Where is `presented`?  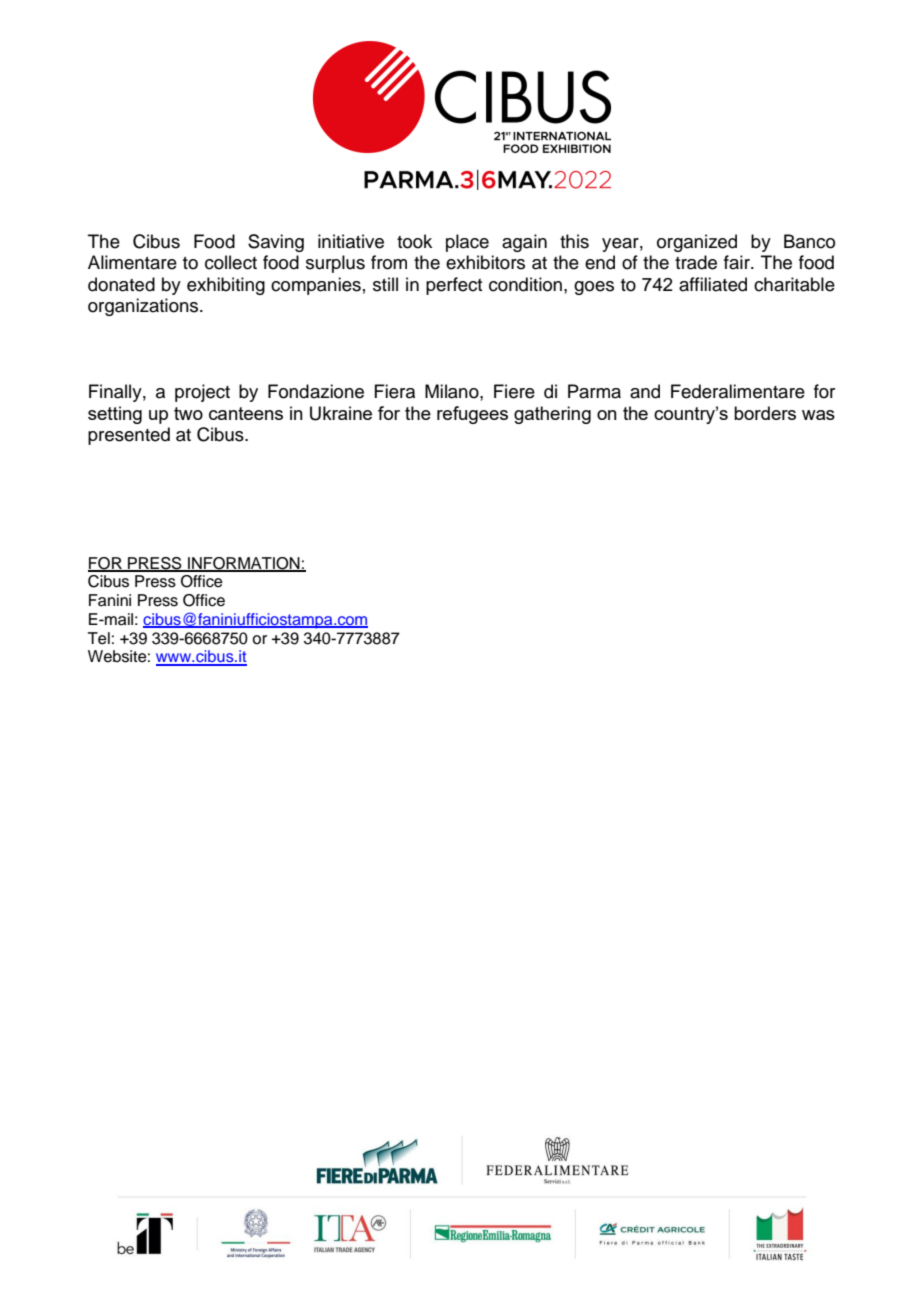
presented is located at coordinates (129, 436).
